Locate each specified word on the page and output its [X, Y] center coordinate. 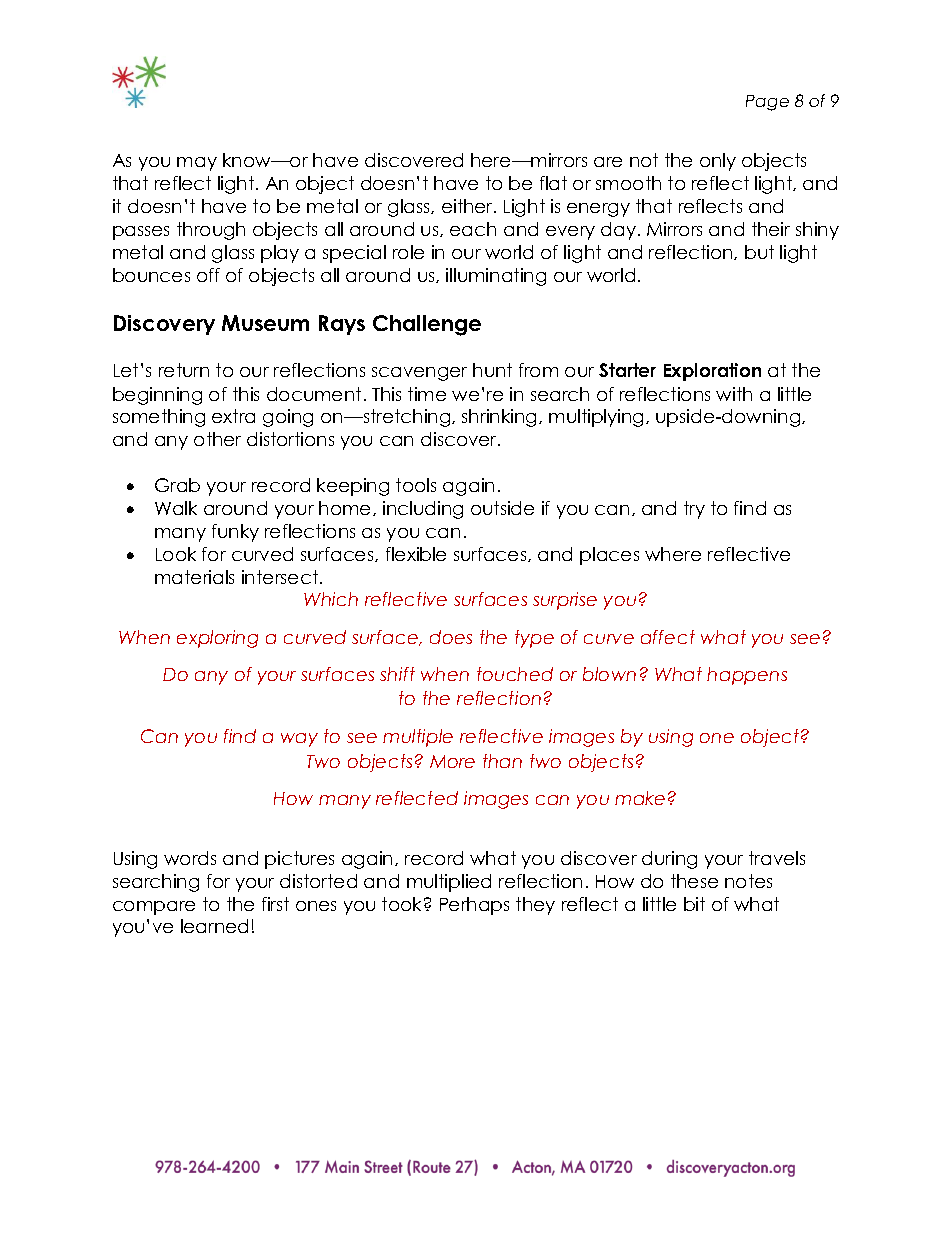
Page [767, 103]
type [534, 639]
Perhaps [474, 906]
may [197, 164]
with [734, 394]
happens [747, 676]
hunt [492, 370]
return [184, 370]
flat [553, 183]
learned [214, 926]
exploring [217, 639]
